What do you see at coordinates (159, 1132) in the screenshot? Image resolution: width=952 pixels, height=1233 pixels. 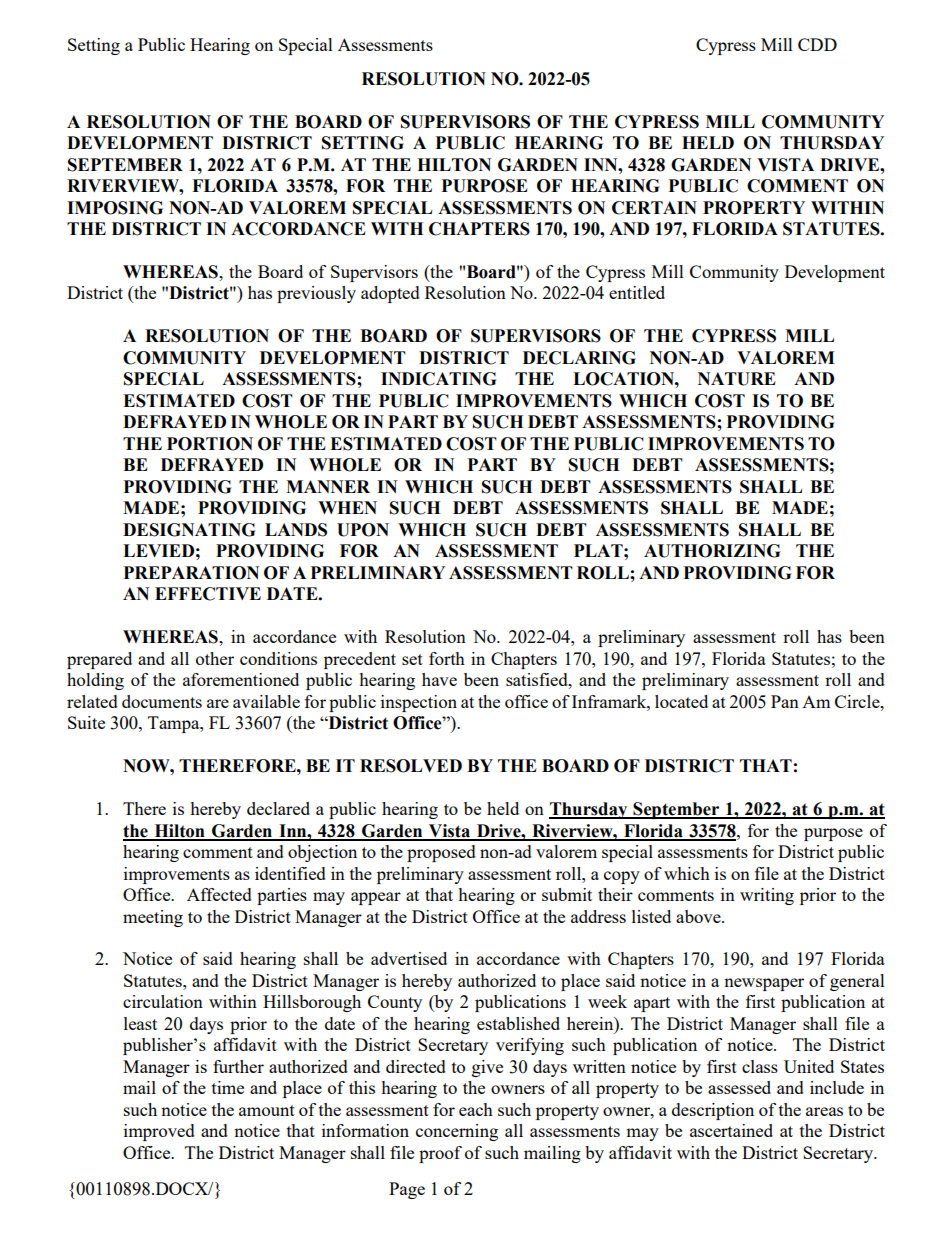 I see `improved` at bounding box center [159, 1132].
